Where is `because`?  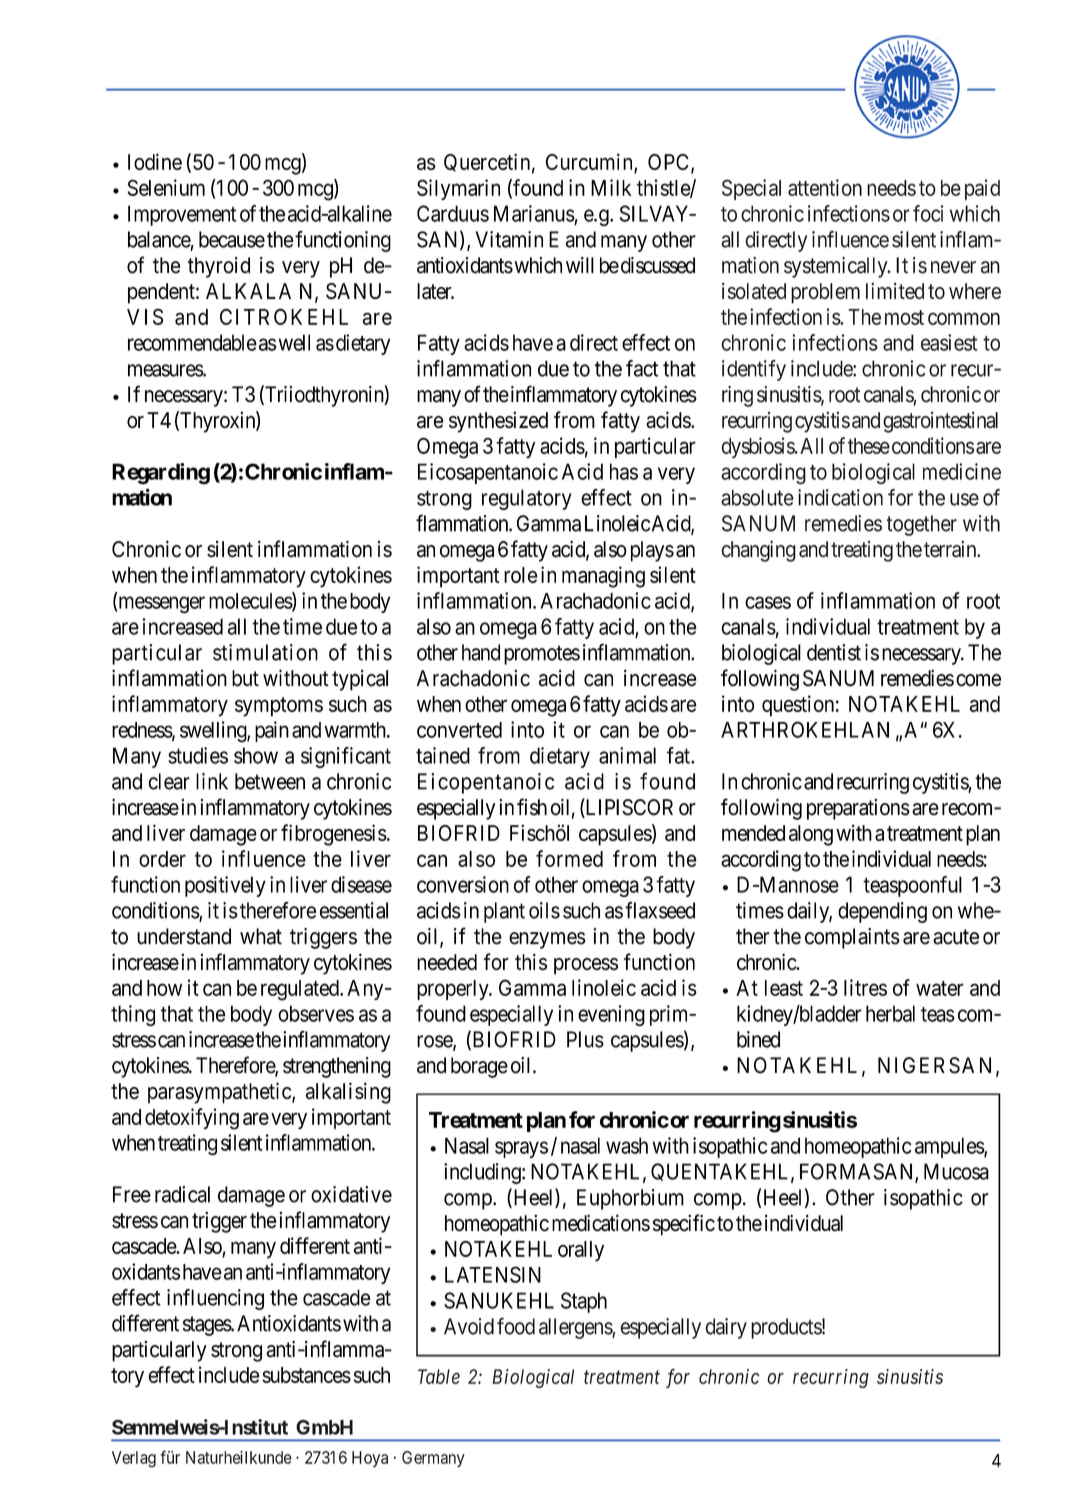
because is located at coordinates (232, 239).
